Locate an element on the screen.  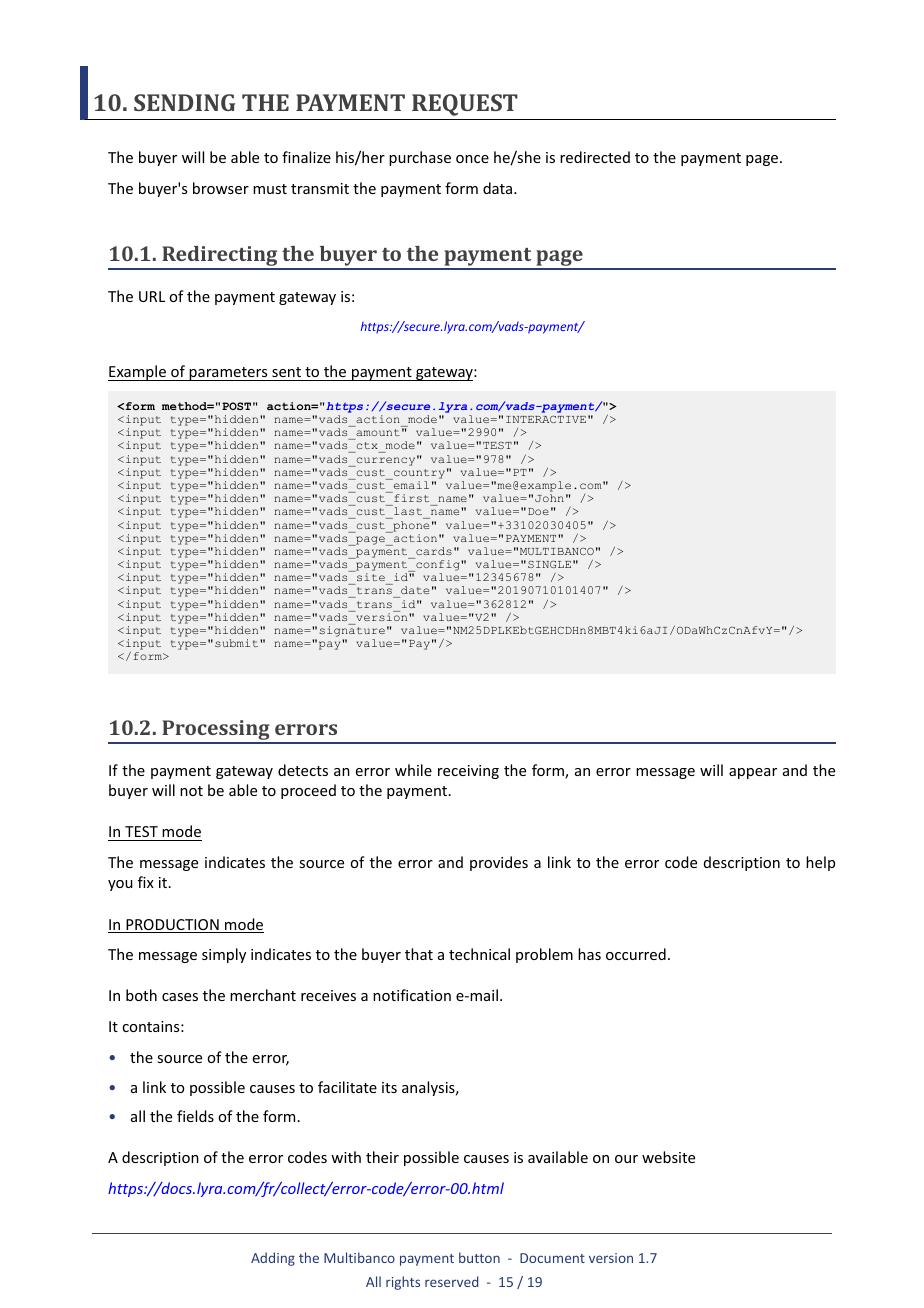
appear is located at coordinates (753, 773).
